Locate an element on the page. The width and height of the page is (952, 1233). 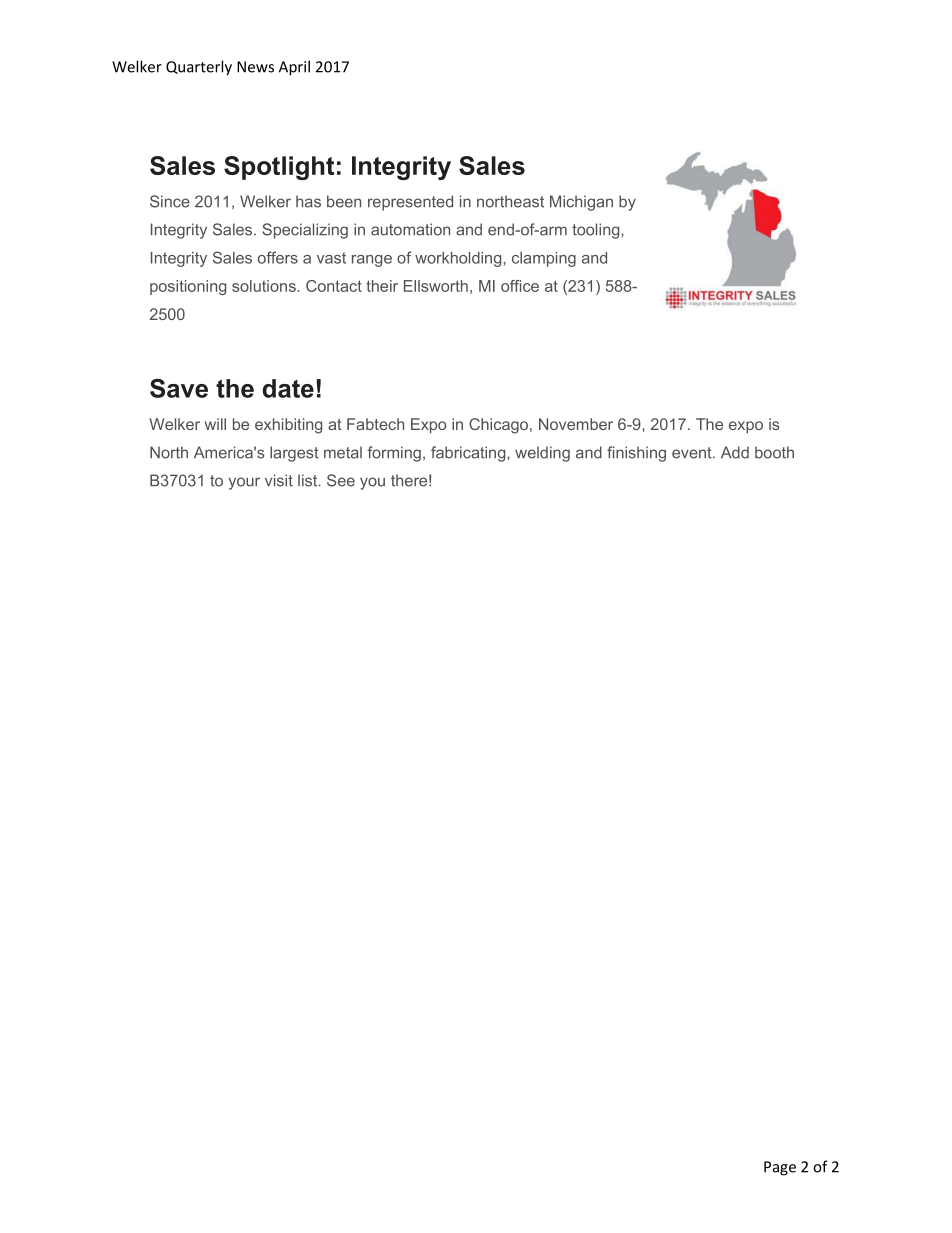
fabricating is located at coordinates (469, 454).
